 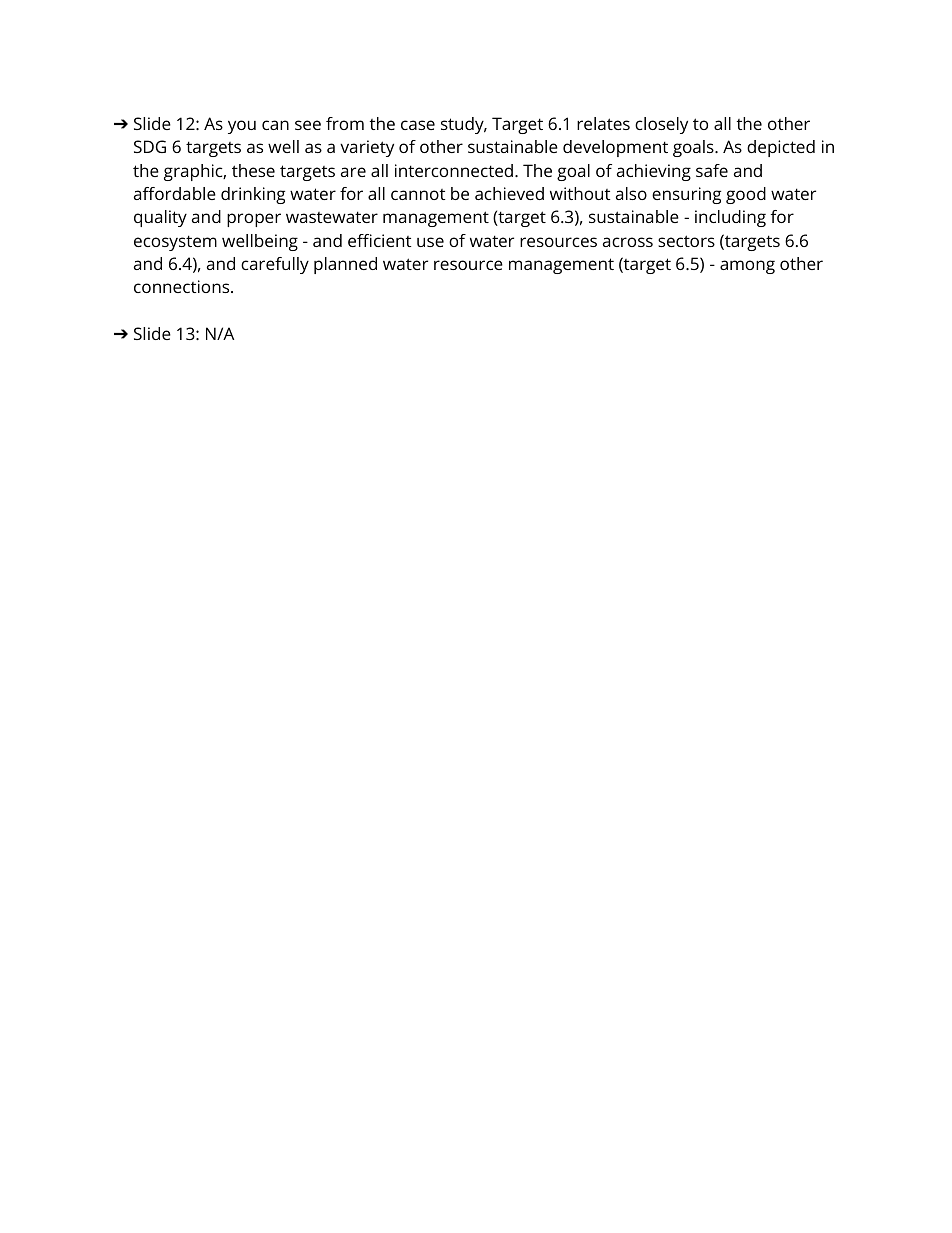 I want to click on ensuring, so click(x=686, y=195).
